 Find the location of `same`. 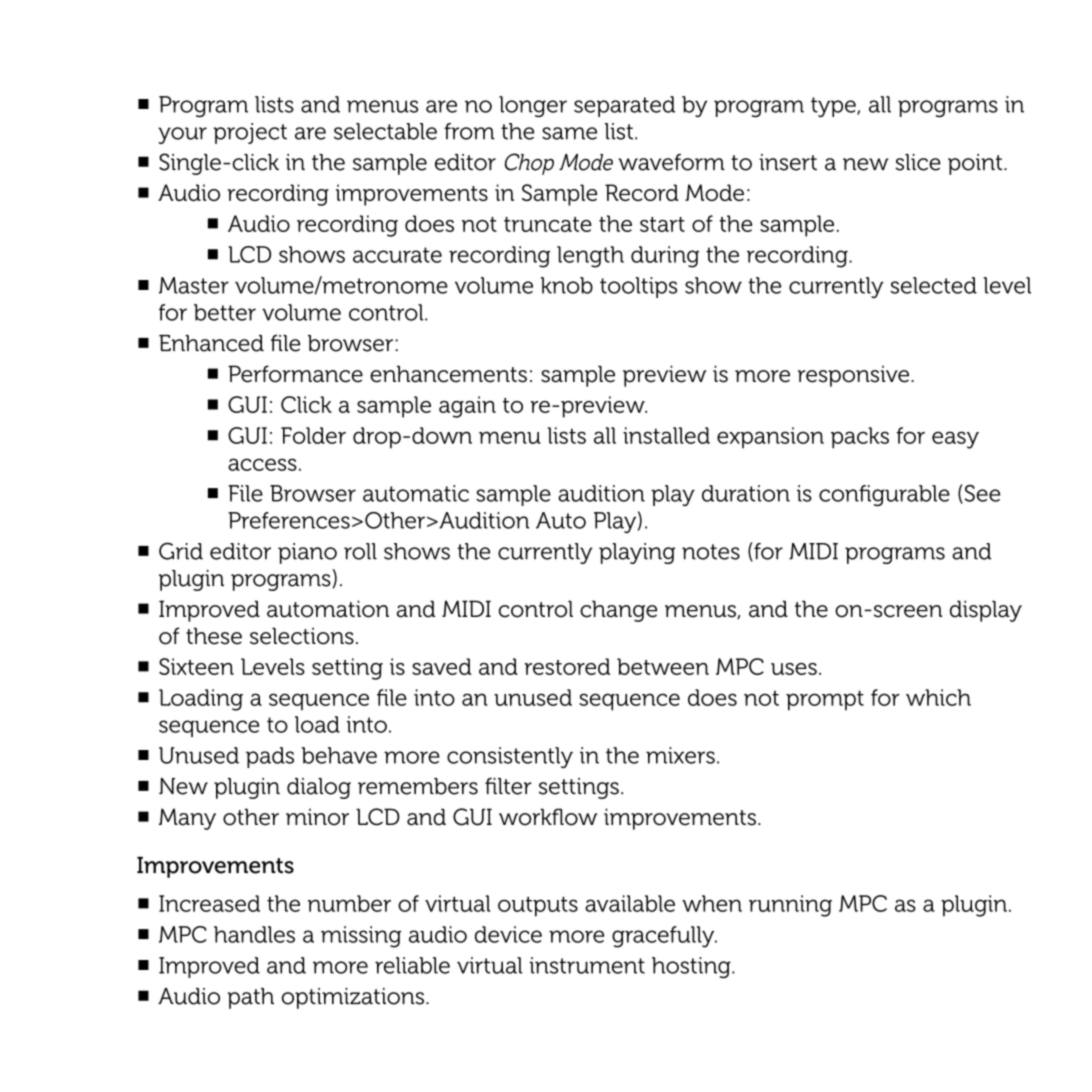

same is located at coordinates (569, 133).
